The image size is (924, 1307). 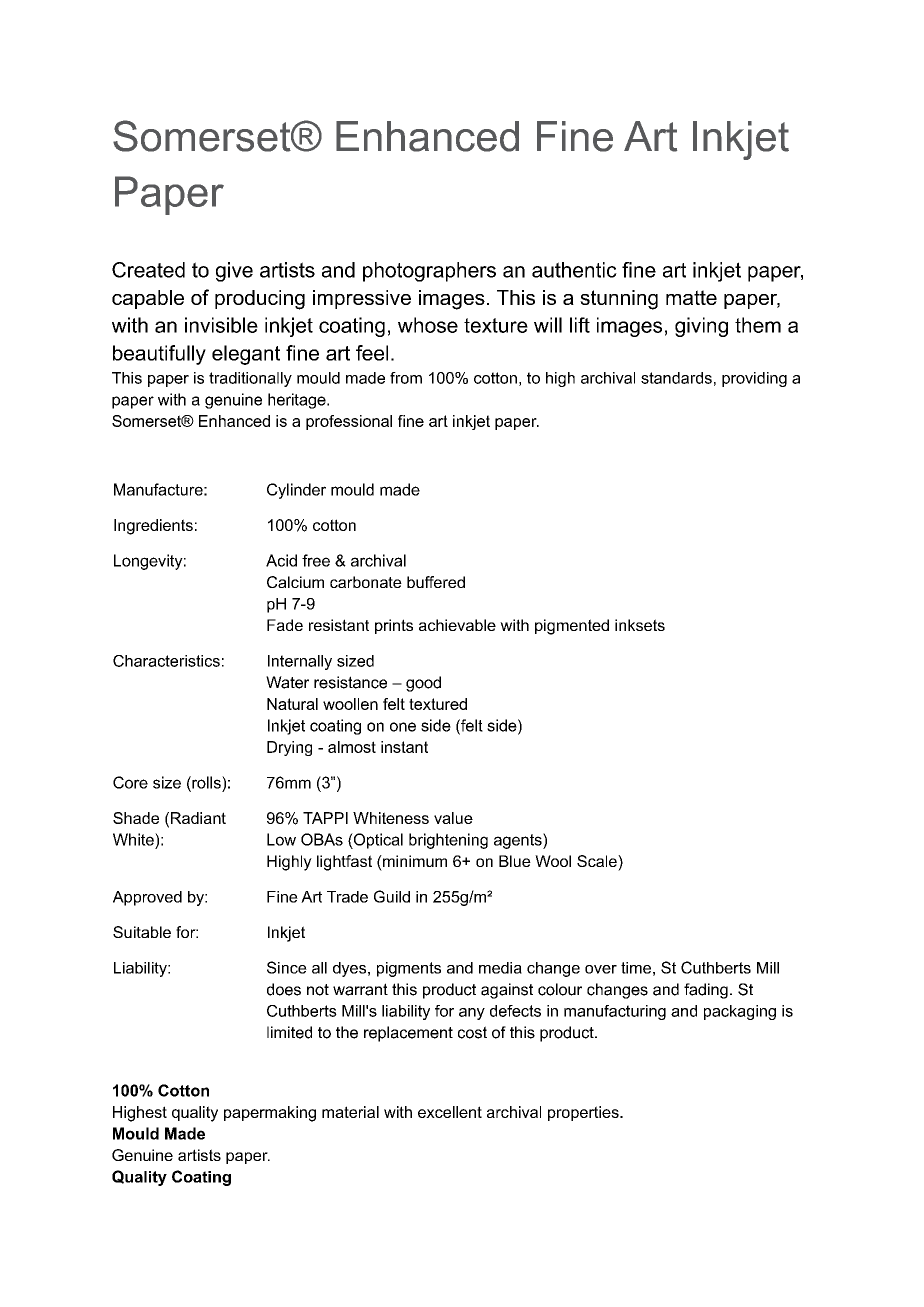 I want to click on Ingredients, so click(x=153, y=527).
